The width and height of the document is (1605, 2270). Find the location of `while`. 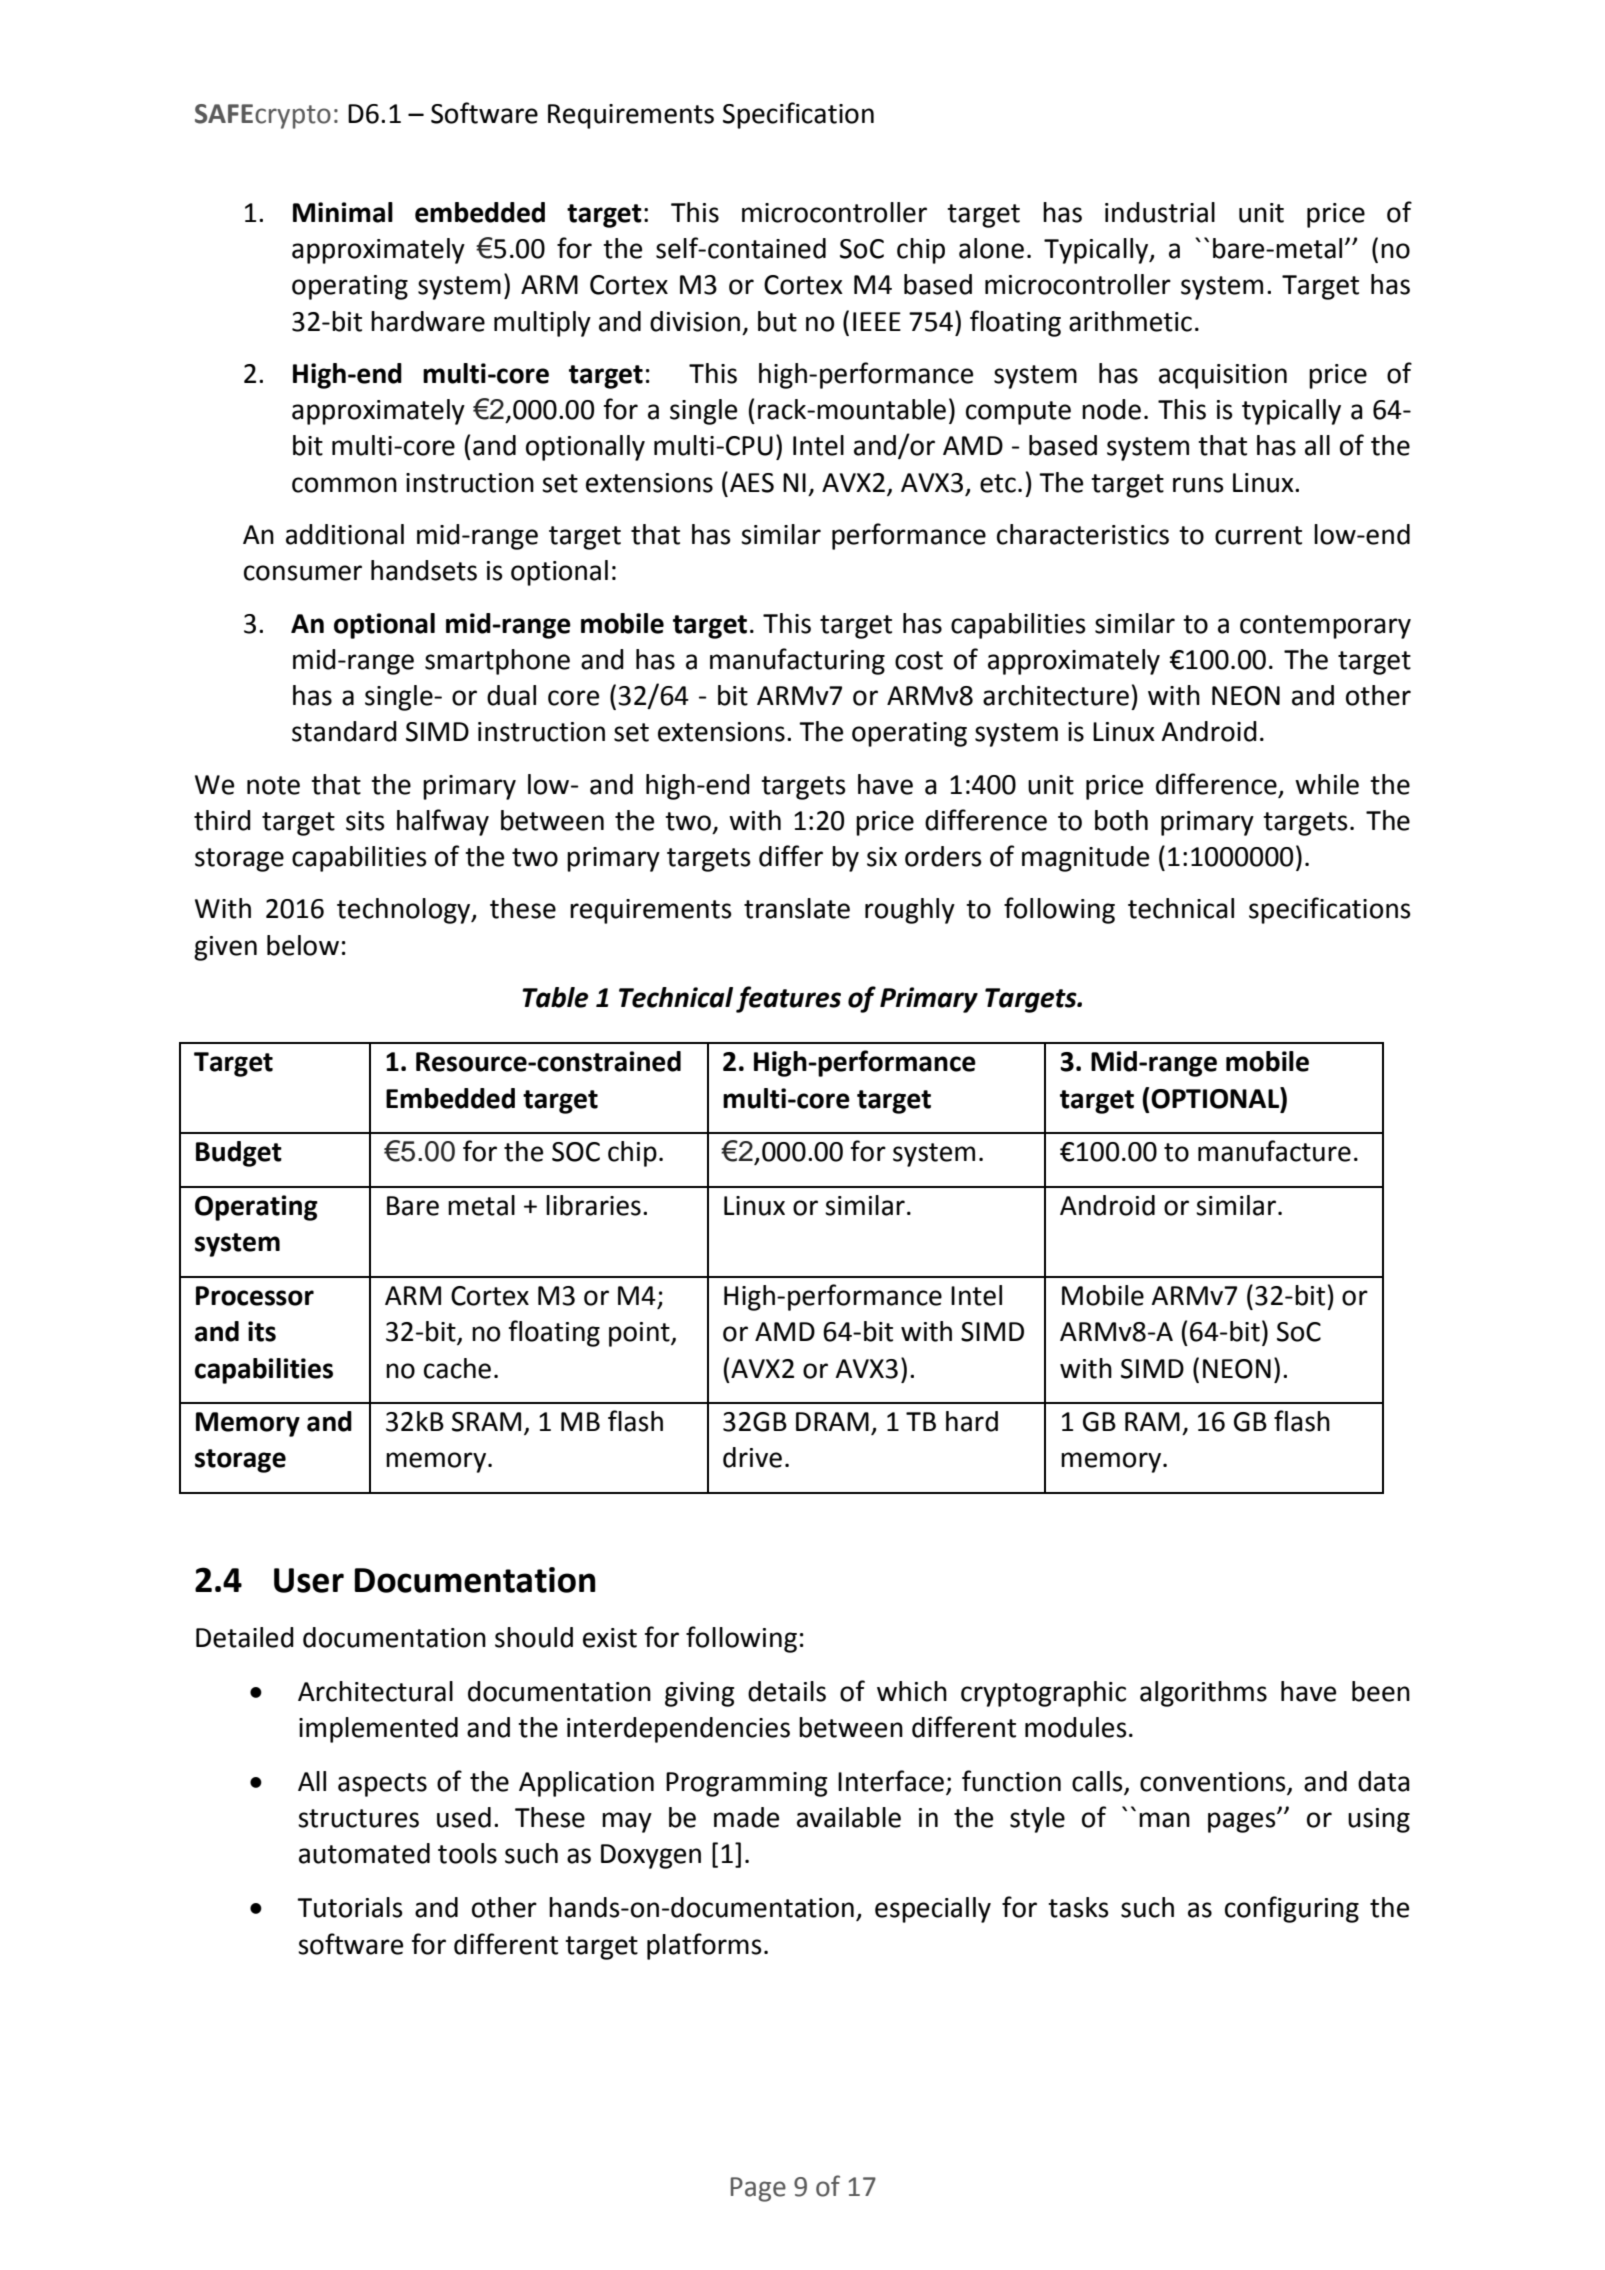

while is located at coordinates (1327, 784).
